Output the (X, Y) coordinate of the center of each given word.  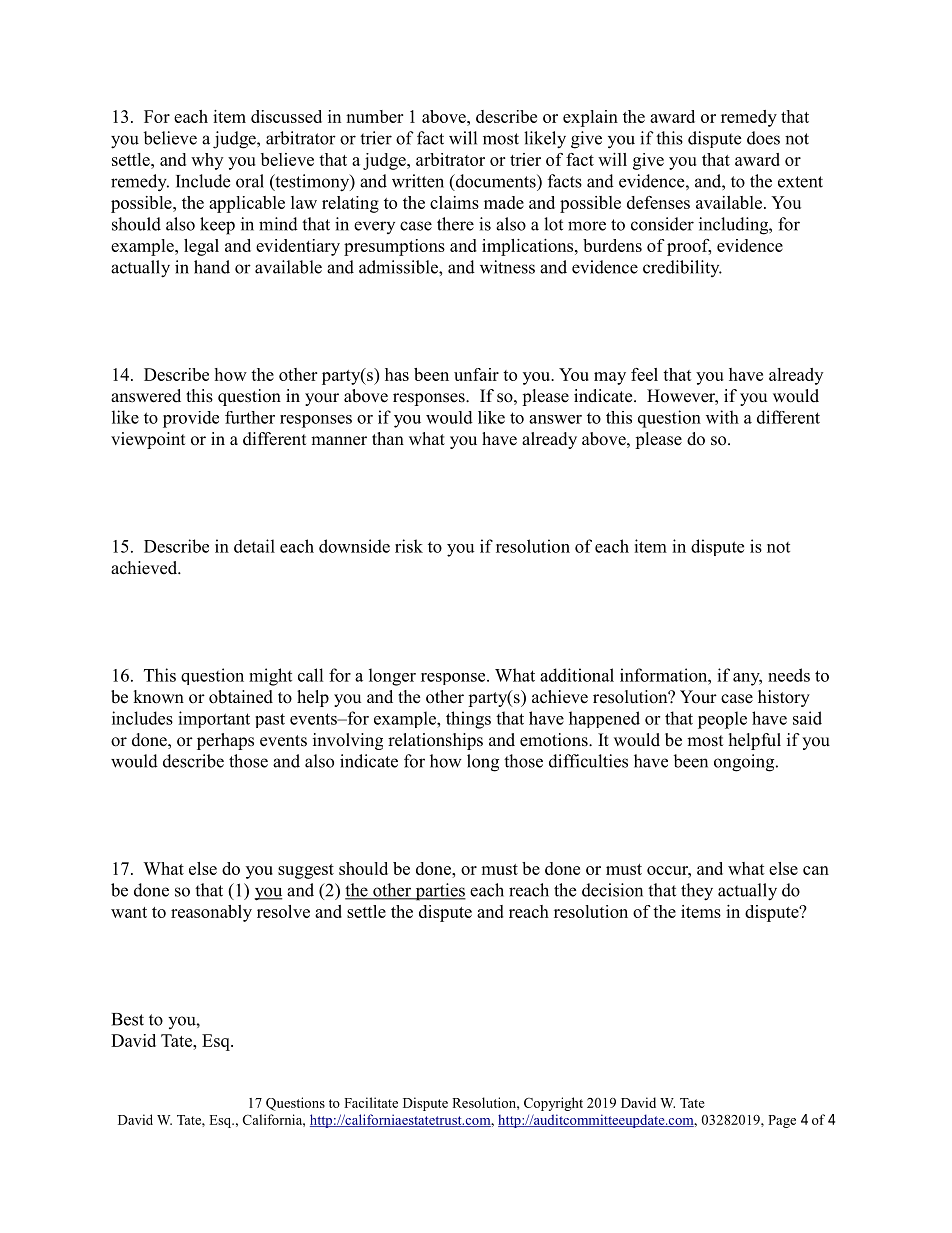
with (722, 417)
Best (128, 1019)
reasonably (211, 913)
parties (439, 892)
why (207, 161)
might (270, 677)
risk (409, 546)
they (697, 892)
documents (495, 182)
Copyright (553, 1104)
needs (789, 675)
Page (782, 1121)
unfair (476, 374)
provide (191, 419)
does (763, 138)
